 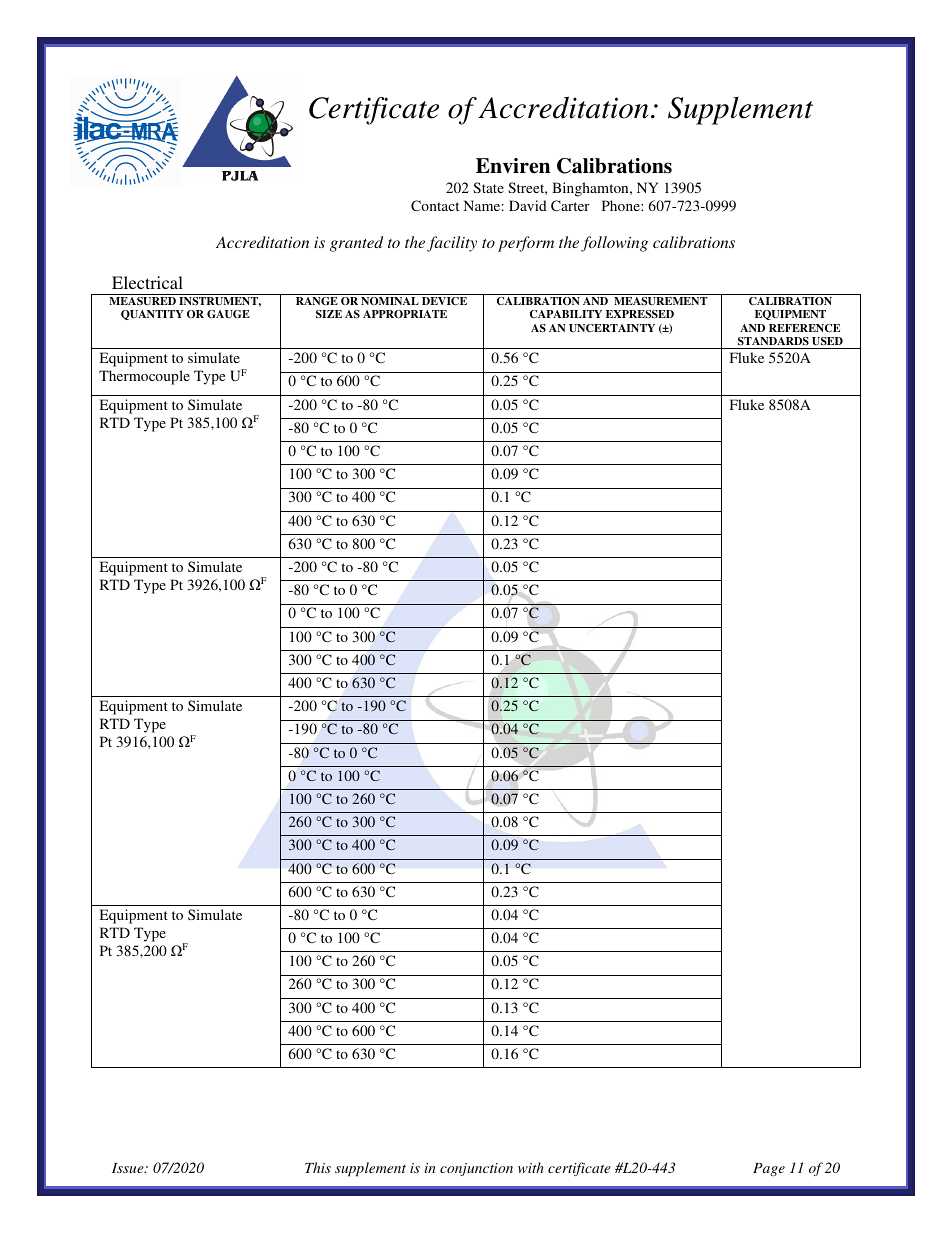 I want to click on This, so click(x=318, y=1167).
